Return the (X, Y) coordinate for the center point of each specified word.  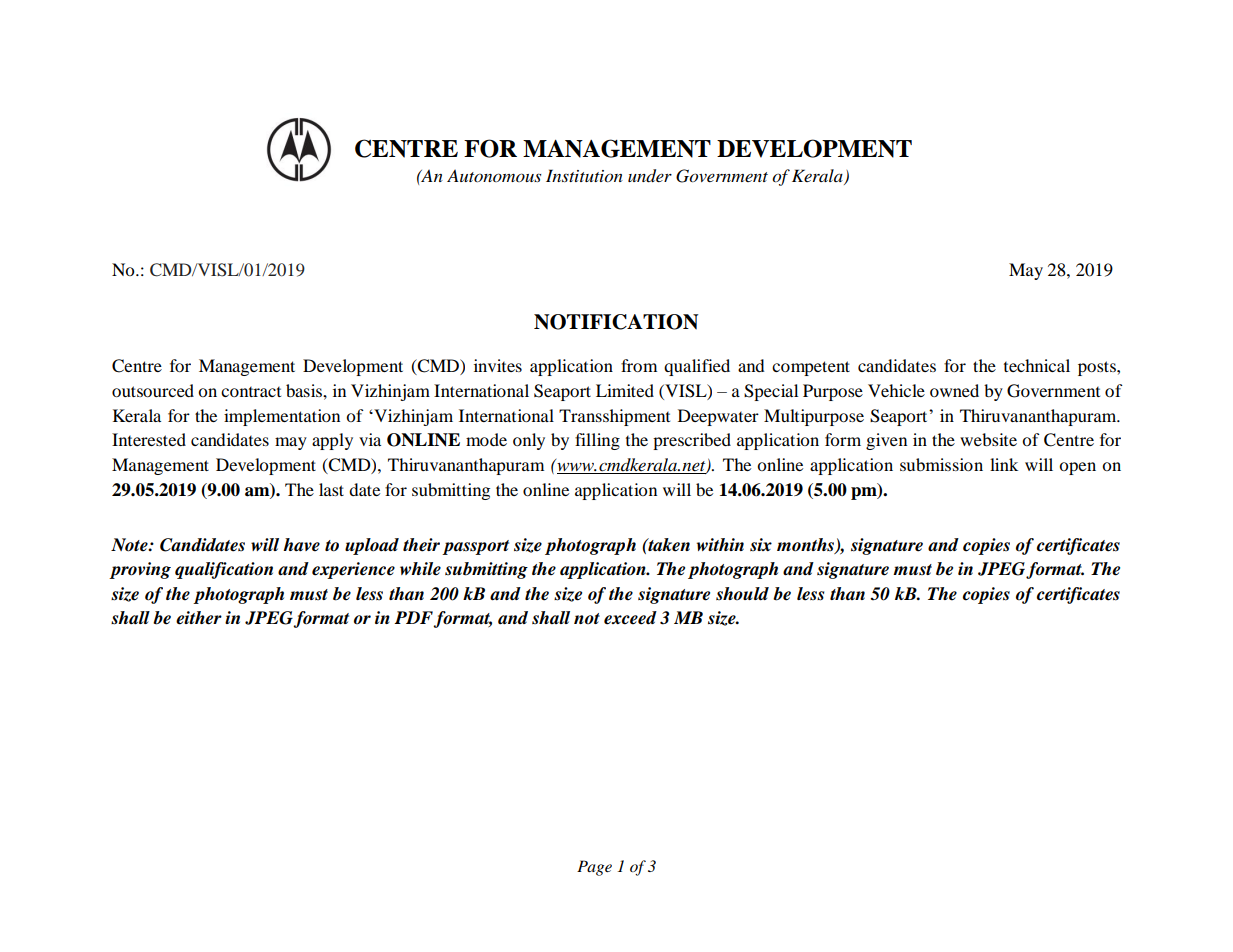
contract (251, 392)
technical (1037, 365)
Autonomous (494, 175)
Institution (584, 176)
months (807, 545)
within (720, 544)
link (1004, 464)
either (199, 618)
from (639, 365)
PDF (414, 619)
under (650, 176)
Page (594, 868)
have (301, 545)
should (742, 594)
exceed (630, 618)
